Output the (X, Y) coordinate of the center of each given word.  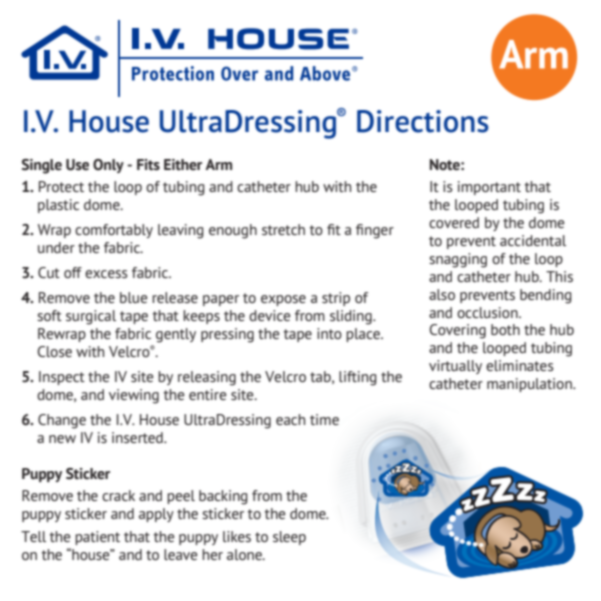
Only (108, 166)
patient (97, 538)
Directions (423, 121)
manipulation (530, 385)
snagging (458, 260)
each (290, 419)
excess (106, 274)
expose (283, 300)
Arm (218, 164)
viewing (134, 396)
